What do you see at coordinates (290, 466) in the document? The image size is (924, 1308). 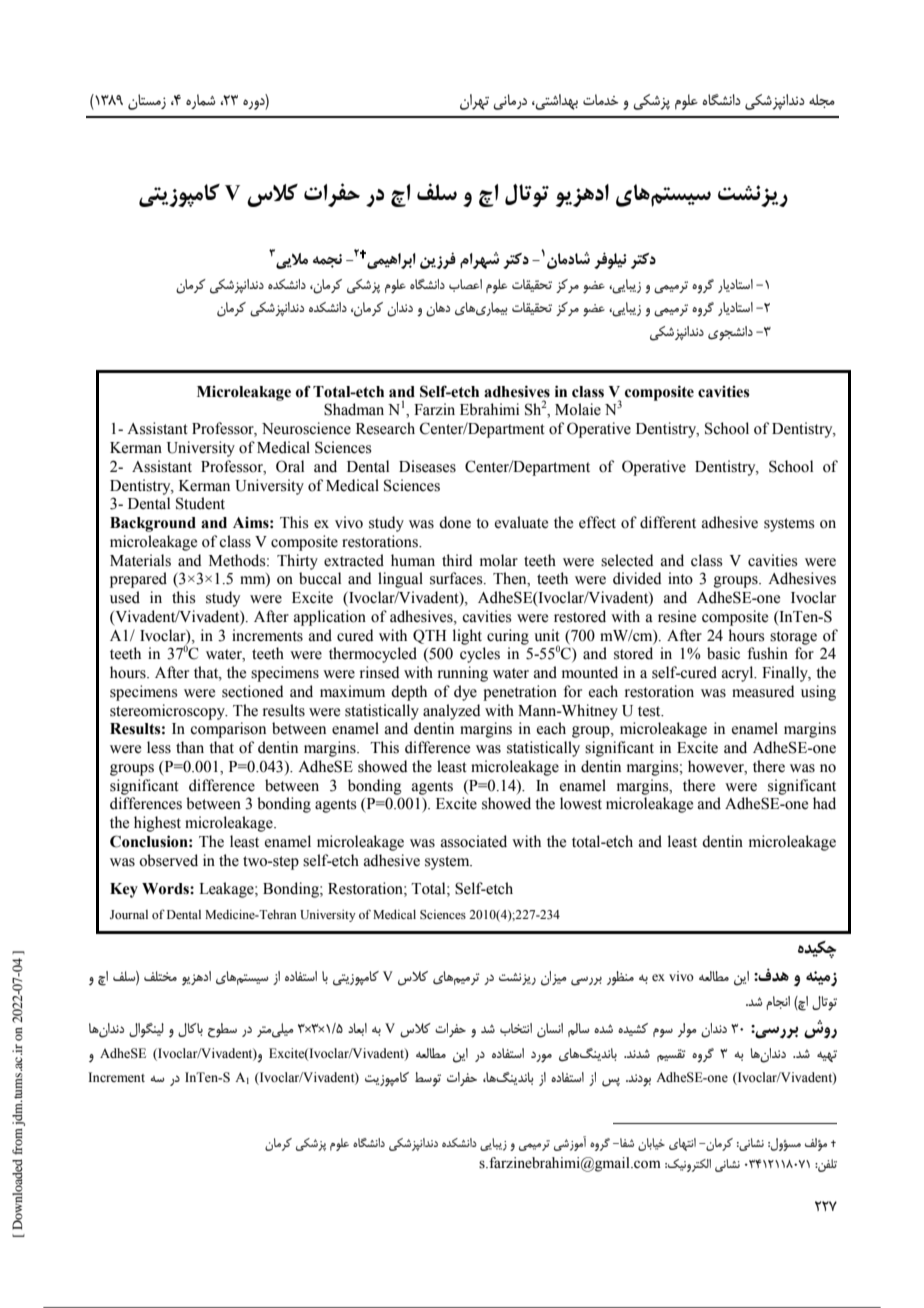 I see `Oral` at bounding box center [290, 466].
